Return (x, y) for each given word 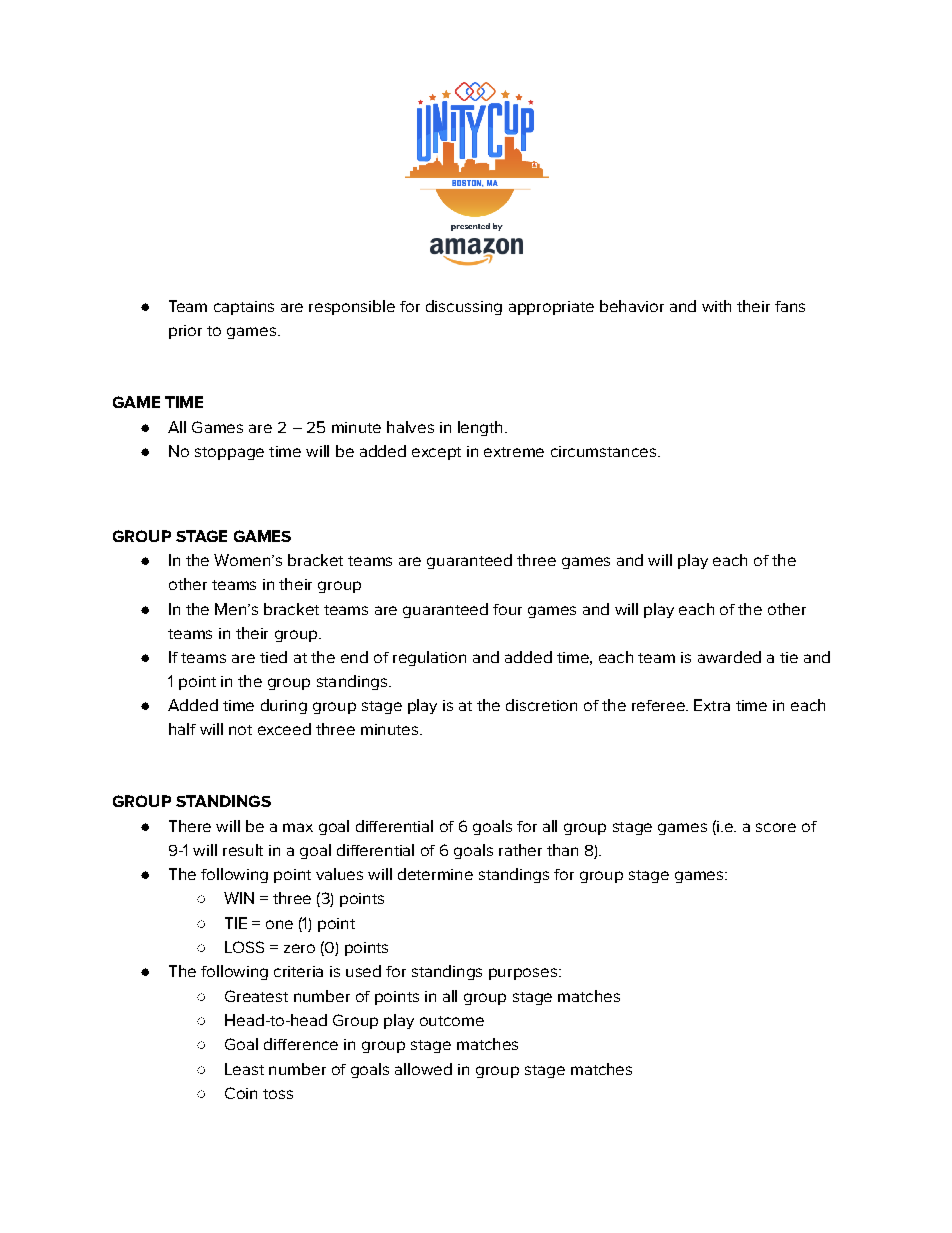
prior (185, 332)
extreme (514, 452)
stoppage (229, 453)
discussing (464, 307)
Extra (712, 705)
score (776, 827)
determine (435, 874)
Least (244, 1069)
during (284, 706)
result (243, 850)
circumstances (603, 451)
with (716, 306)
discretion (541, 705)
